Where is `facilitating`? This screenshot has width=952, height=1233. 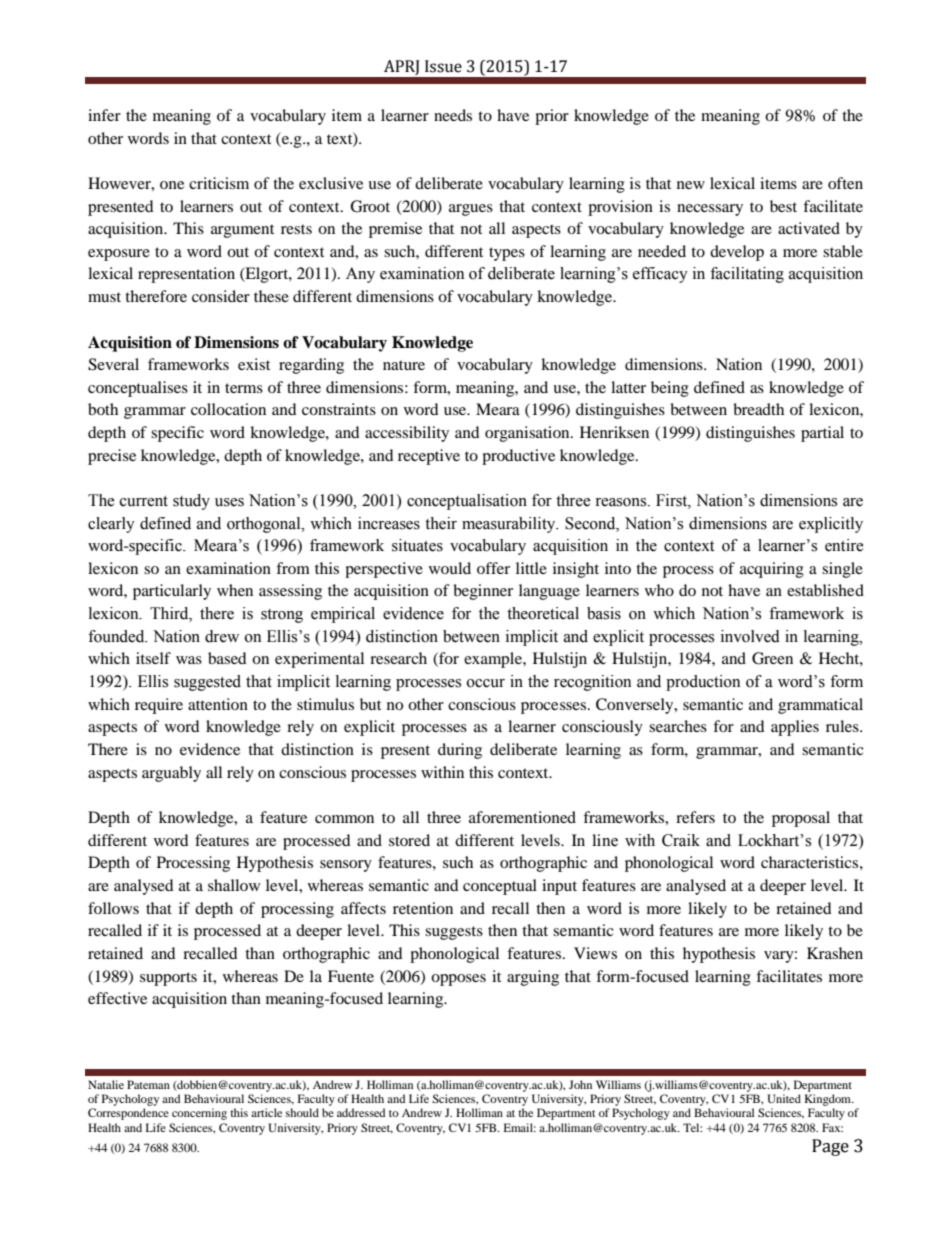 facilitating is located at coordinates (747, 275).
